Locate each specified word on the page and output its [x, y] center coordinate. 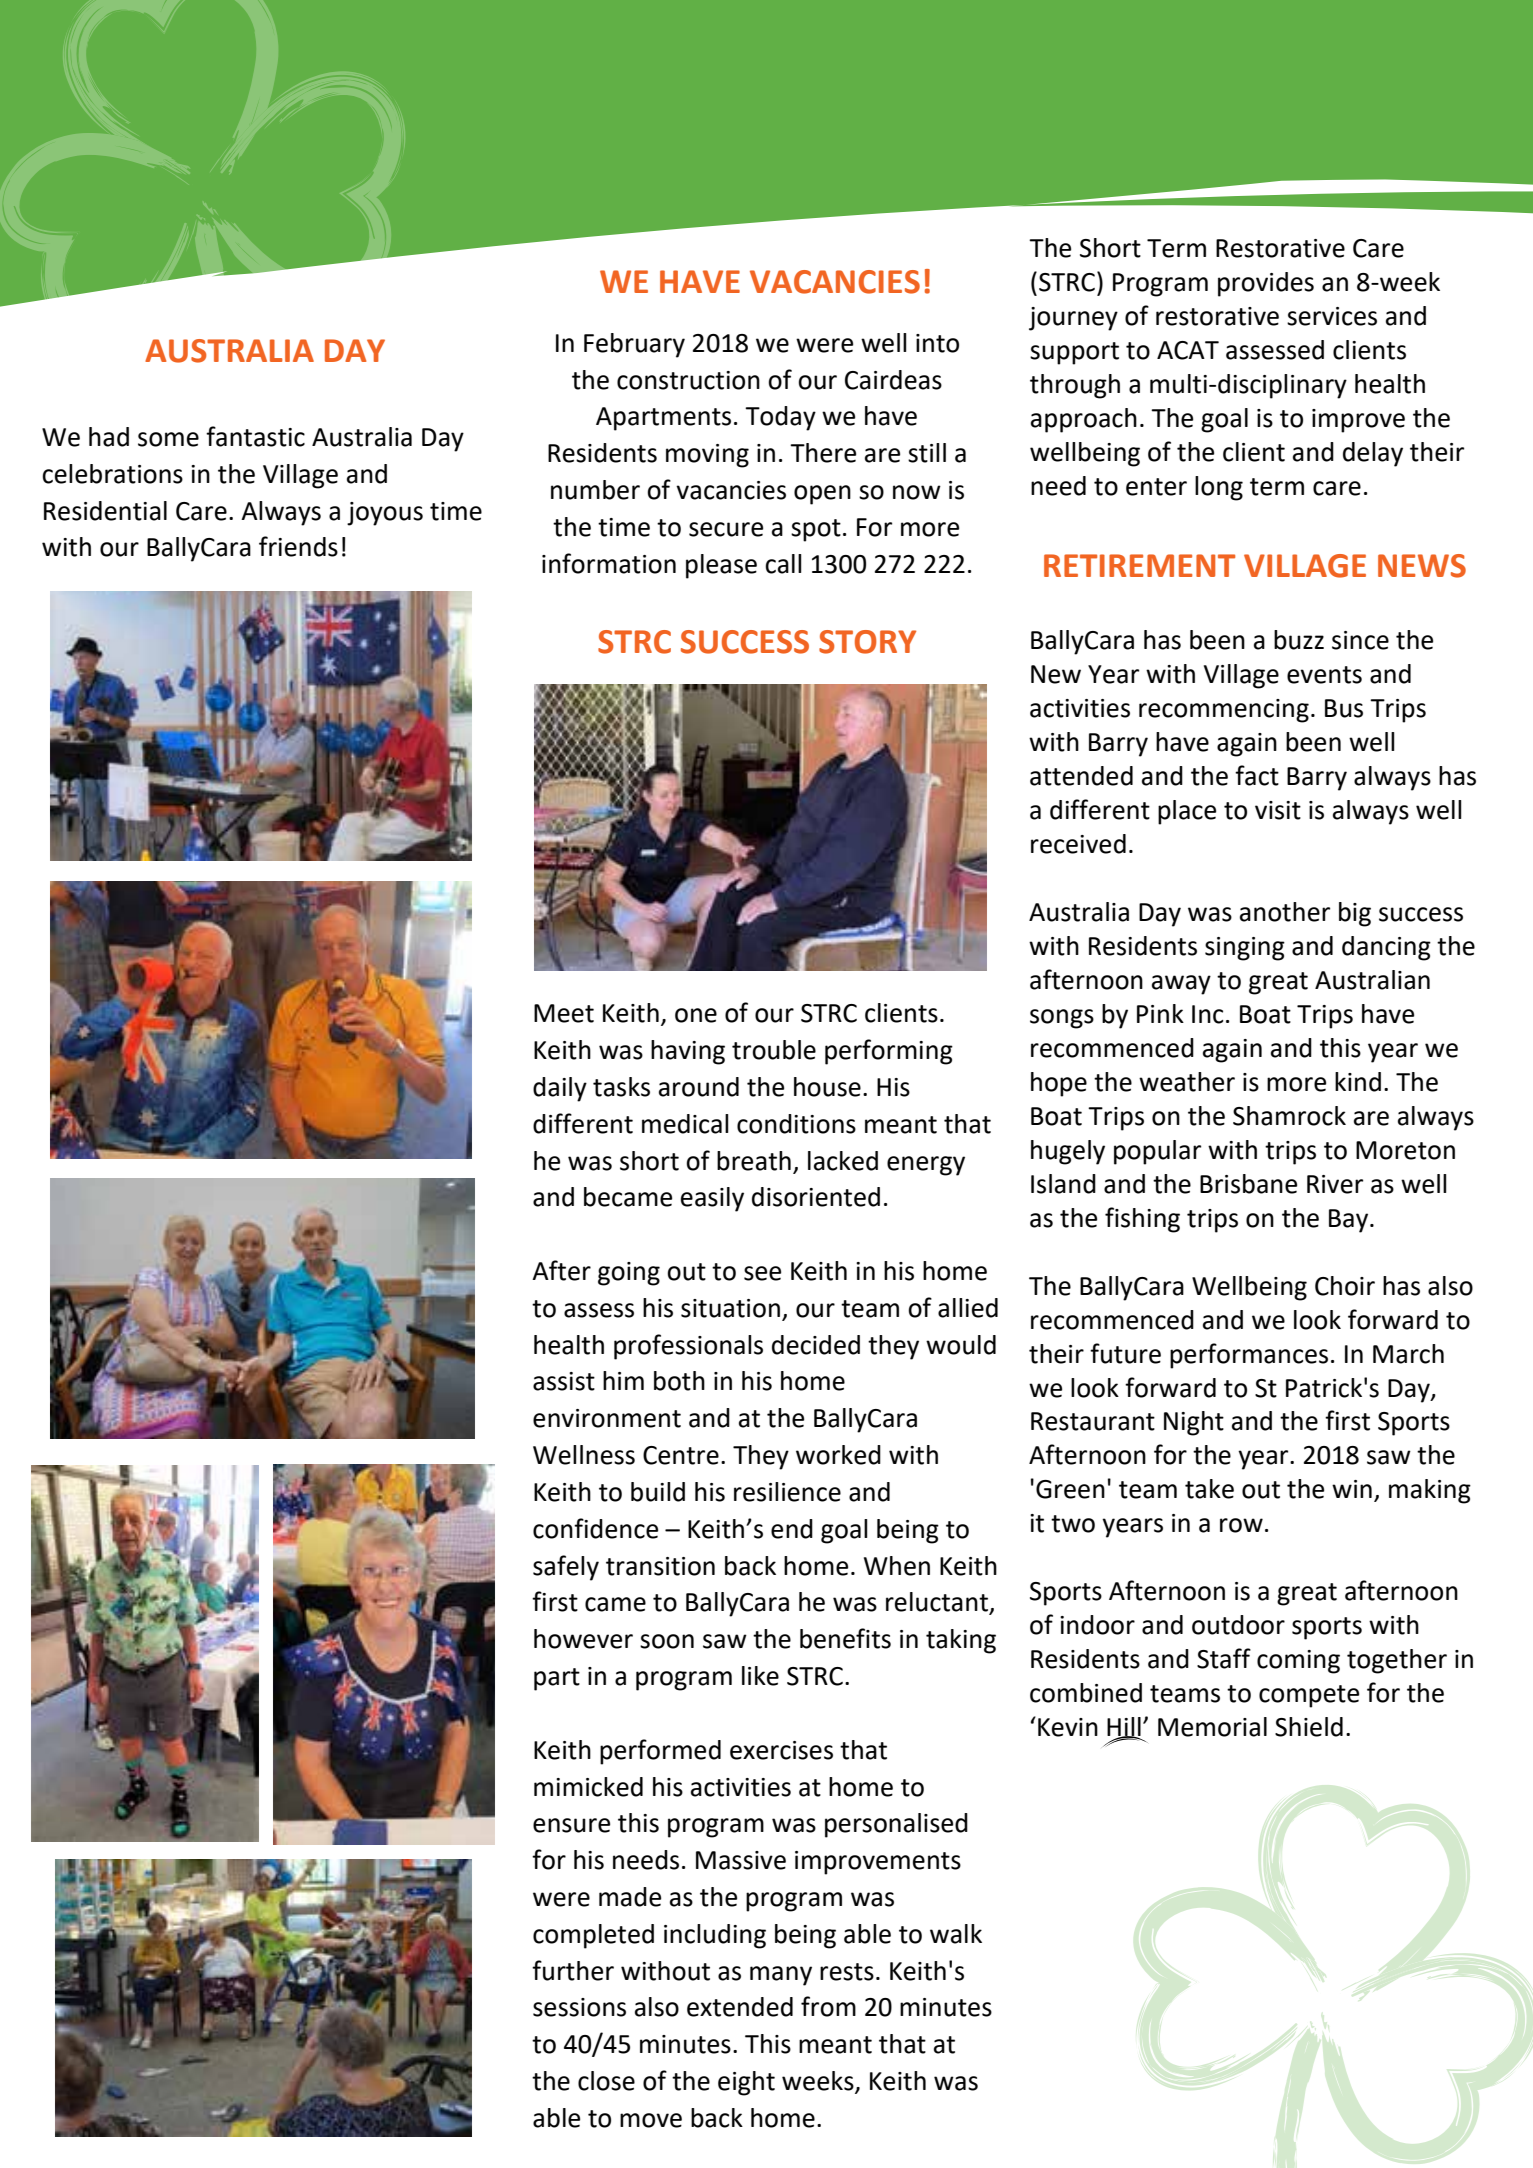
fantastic [255, 436]
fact [1257, 775]
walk [956, 1934]
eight [746, 2083]
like [760, 1676]
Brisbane [1248, 1184]
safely [566, 1568]
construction [688, 380]
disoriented [816, 1197]
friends [298, 546]
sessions [579, 2007]
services [1332, 316]
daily [560, 1089]
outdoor [1238, 1625]
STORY [867, 642]
